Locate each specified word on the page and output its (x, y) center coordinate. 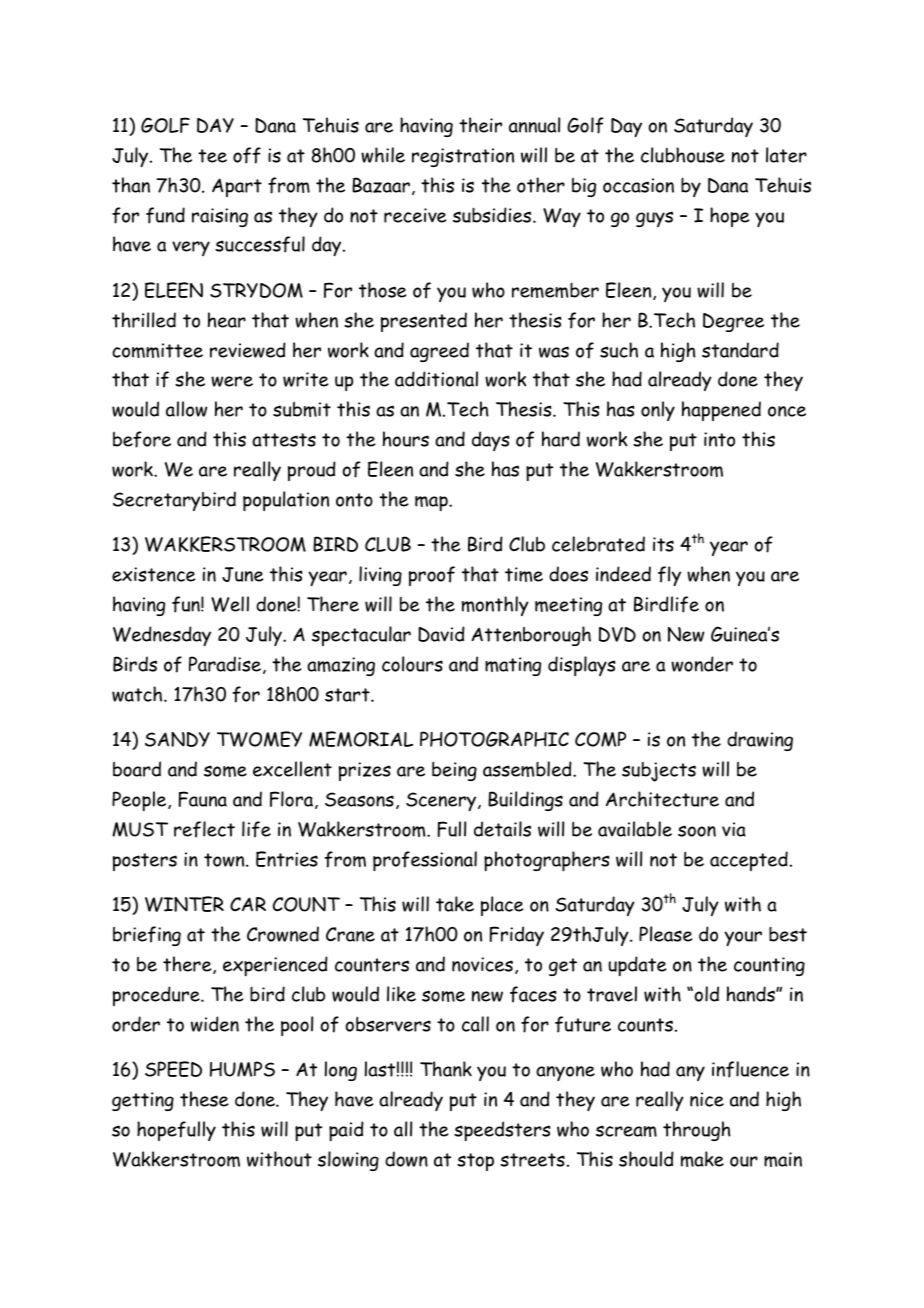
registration (463, 157)
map (432, 503)
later (786, 155)
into (719, 439)
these (204, 1099)
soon (697, 831)
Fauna (203, 799)
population (286, 501)
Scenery (442, 801)
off (247, 155)
